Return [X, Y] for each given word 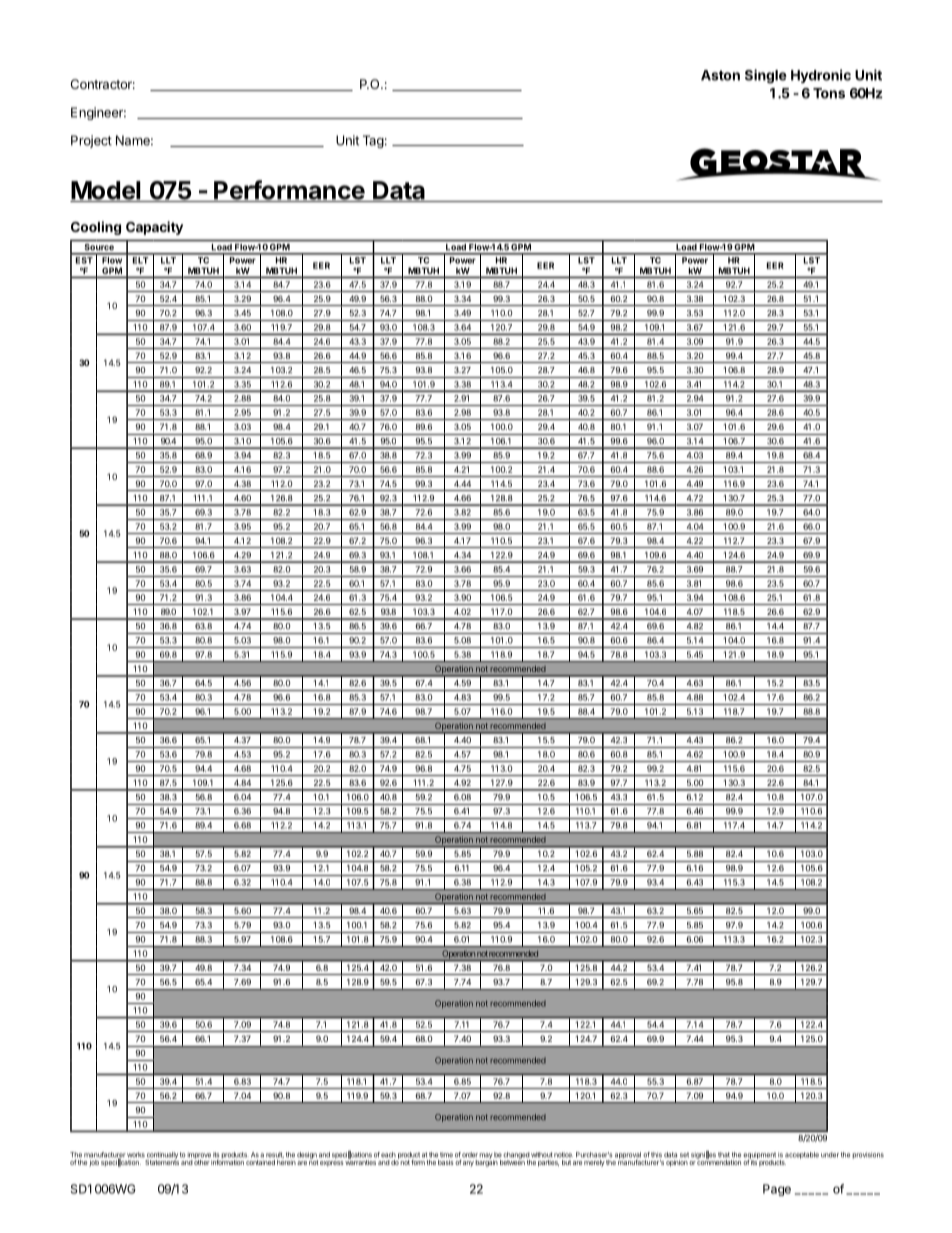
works [136, 1155]
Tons [829, 93]
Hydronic [821, 76]
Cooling [96, 228]
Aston [720, 75]
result [275, 1155]
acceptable [802, 1155]
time [446, 1155]
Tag [373, 141]
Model [106, 191]
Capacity [154, 228]
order [470, 1155]
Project [91, 141]
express [331, 1163]
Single [766, 76]
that [724, 1155]
